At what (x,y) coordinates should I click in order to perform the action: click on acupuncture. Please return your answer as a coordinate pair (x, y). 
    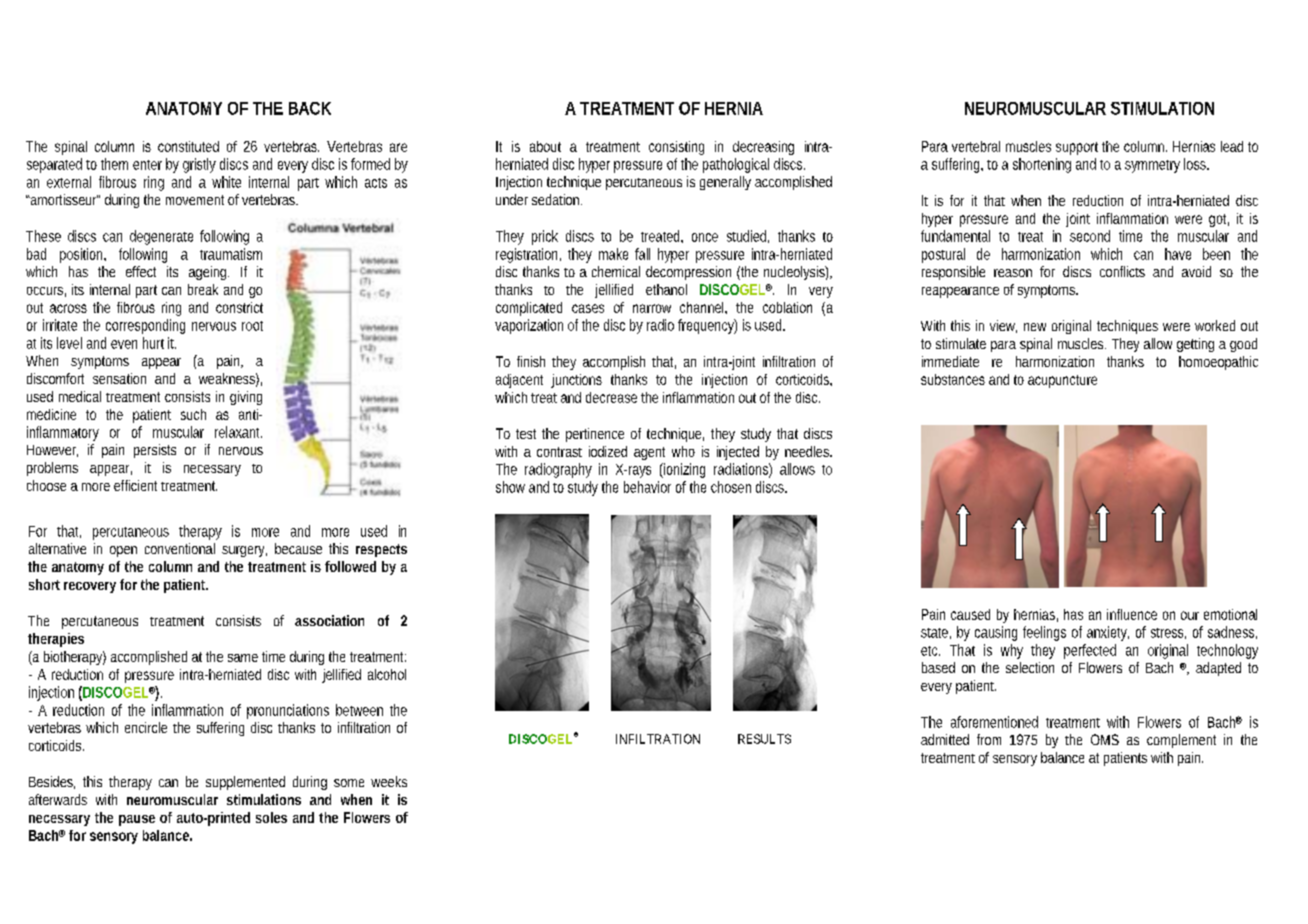
    Looking at the image, I should click on (1062, 381).
